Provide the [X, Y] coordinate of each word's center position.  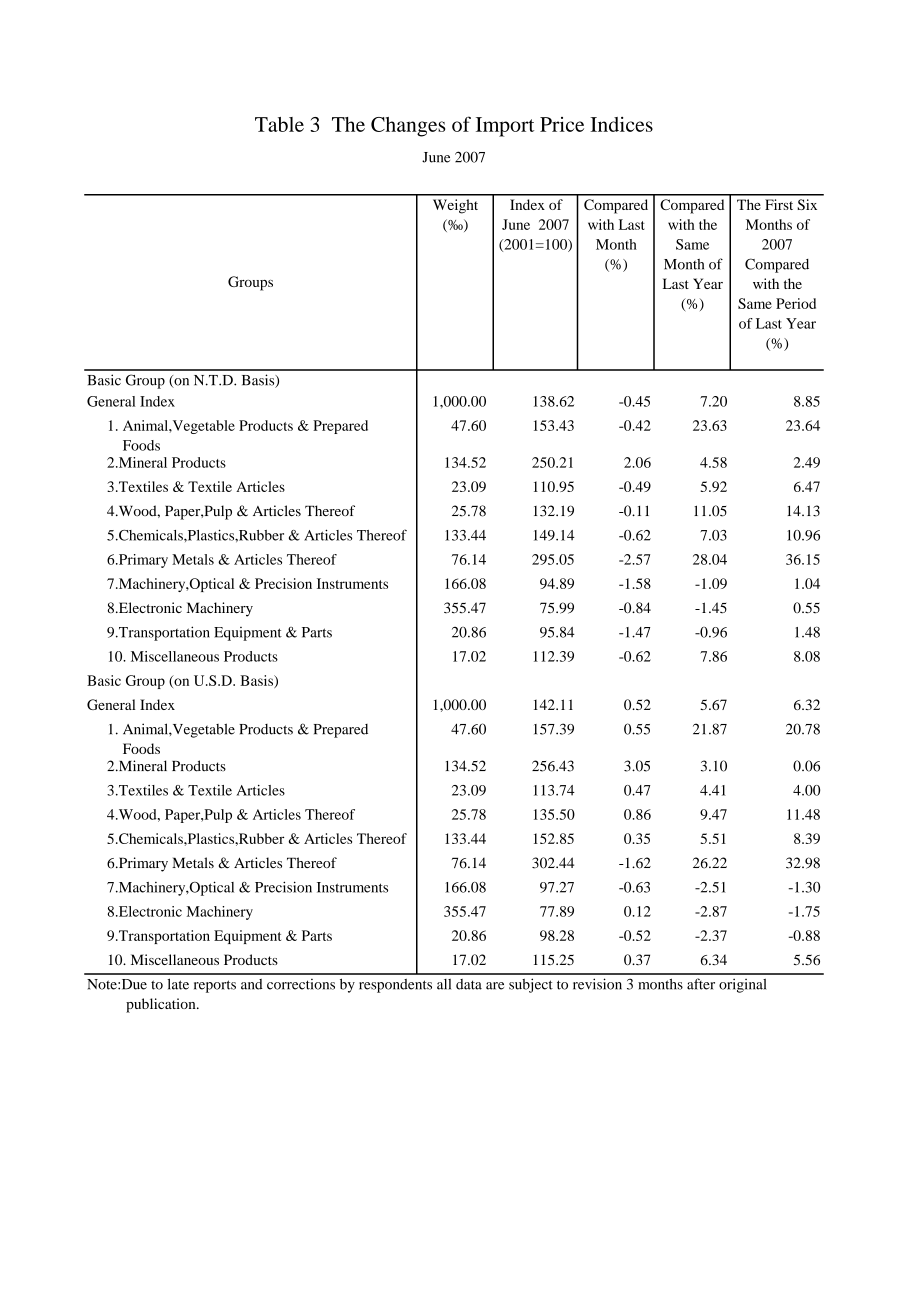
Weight [455, 206]
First [779, 204]
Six [807, 204]
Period [796, 303]
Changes [408, 127]
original [742, 985]
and [252, 984]
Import [505, 127]
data [469, 984]
